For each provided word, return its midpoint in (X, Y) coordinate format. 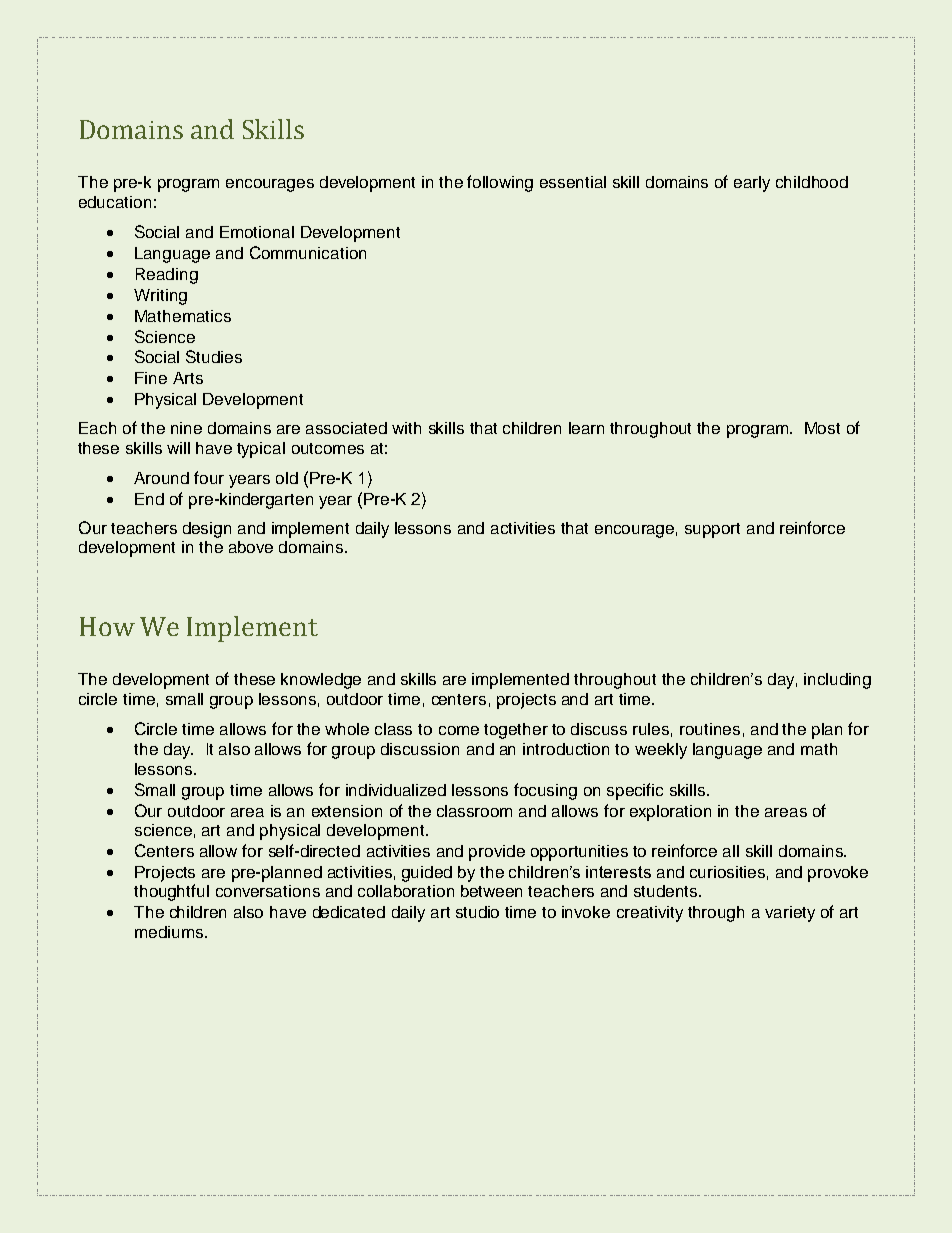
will (178, 448)
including (837, 681)
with (406, 428)
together (516, 731)
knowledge (321, 681)
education (115, 202)
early (752, 184)
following (500, 183)
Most (822, 428)
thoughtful (171, 892)
